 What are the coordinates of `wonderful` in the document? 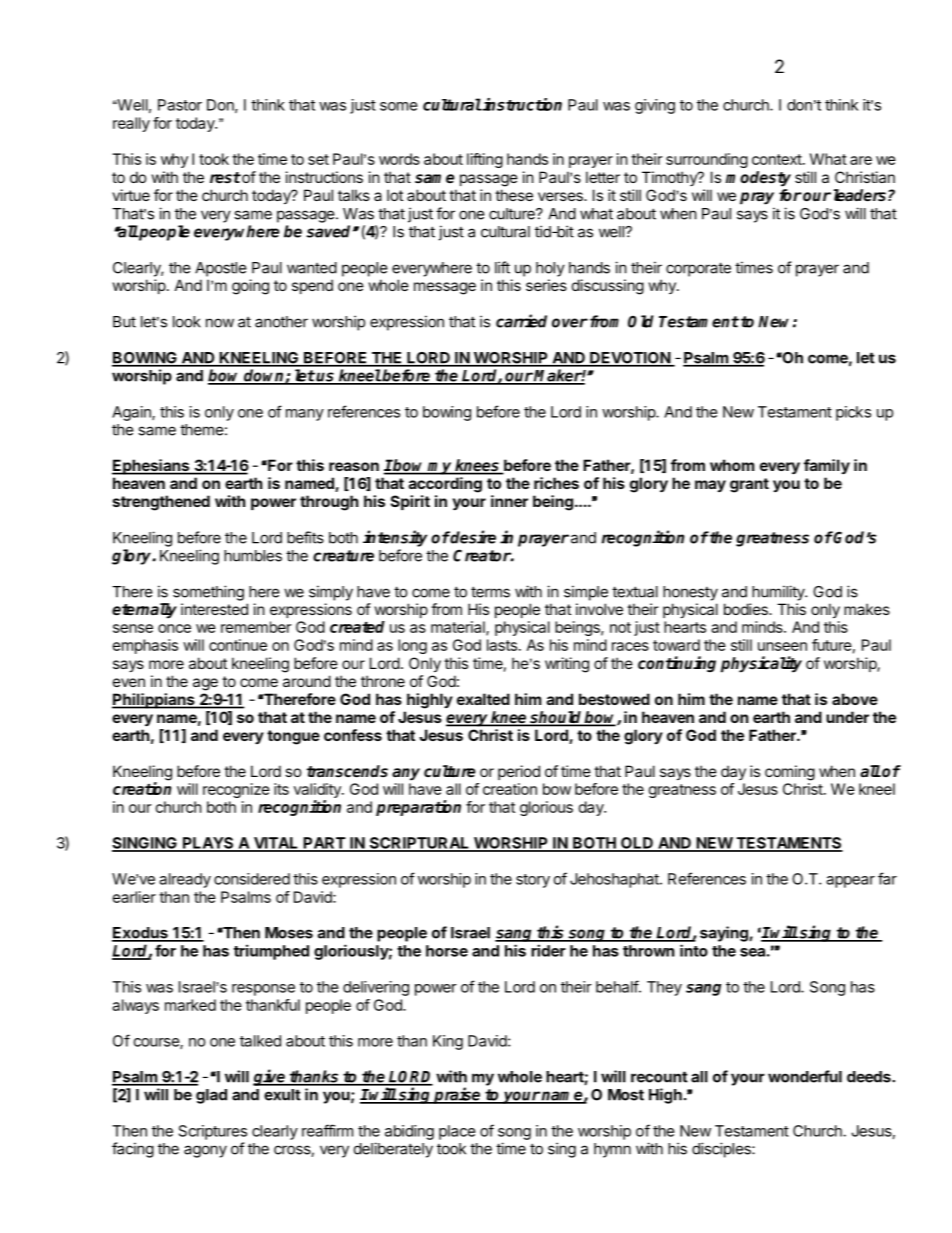 It's located at (805, 1076).
